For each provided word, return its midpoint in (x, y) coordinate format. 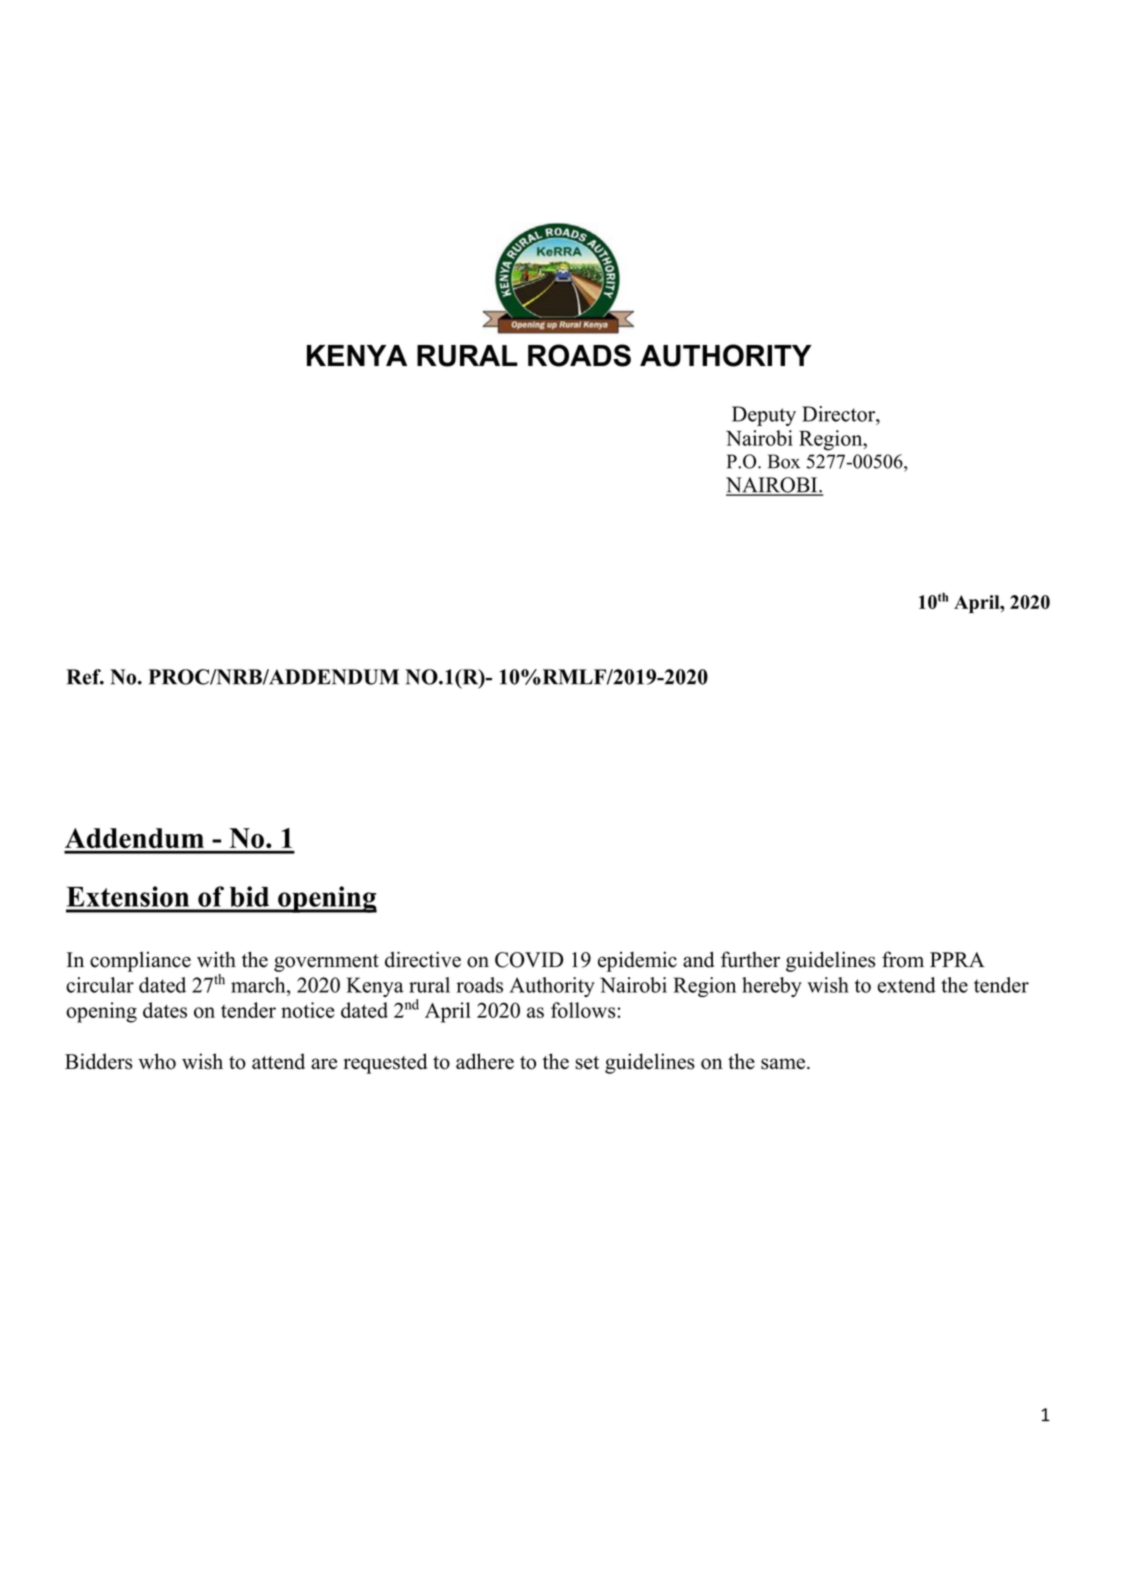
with (216, 959)
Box (784, 461)
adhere (485, 1061)
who (157, 1061)
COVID (529, 960)
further (750, 959)
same (783, 1064)
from (903, 959)
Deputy (764, 416)
